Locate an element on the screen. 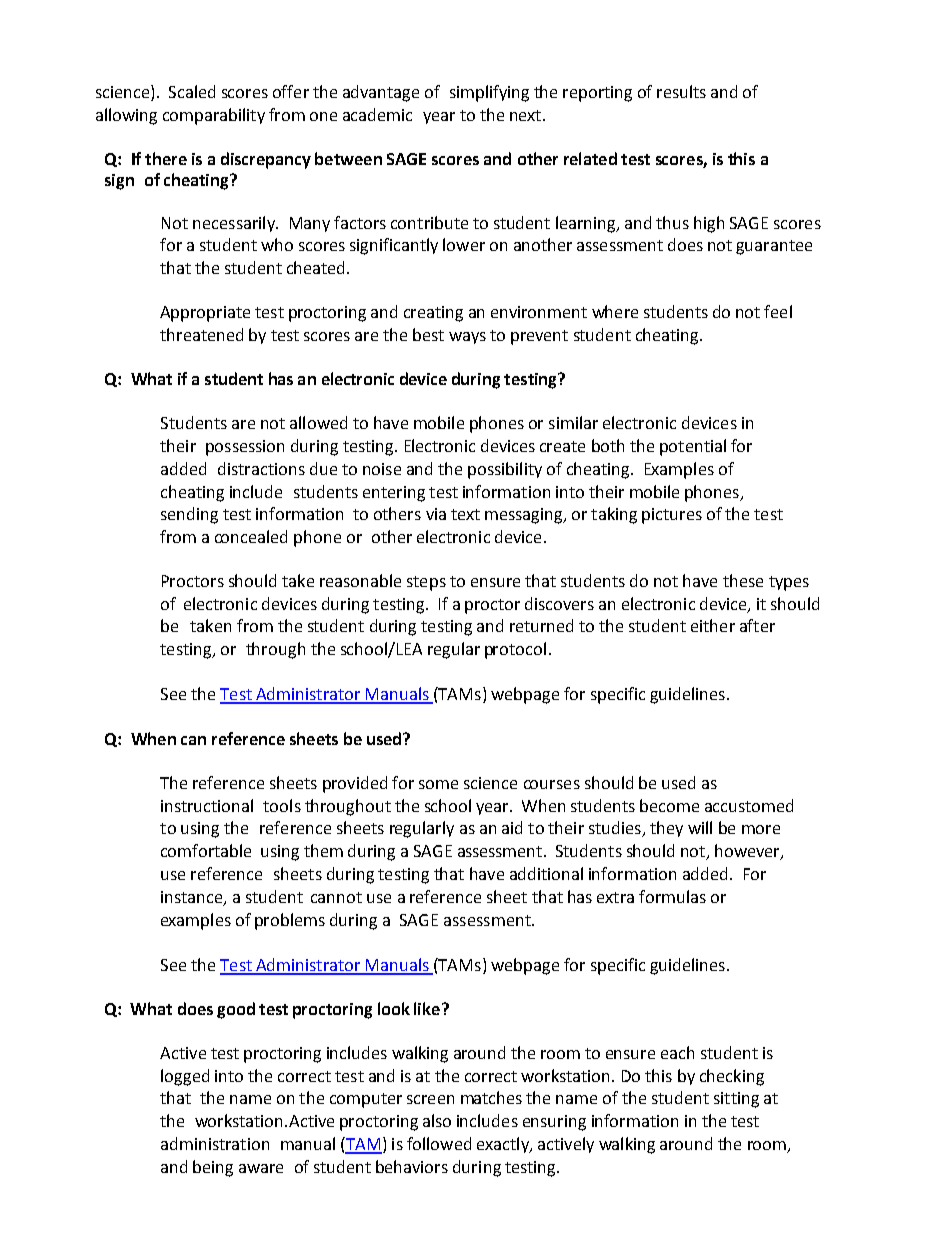 The width and height of the screenshot is (952, 1233). comparability is located at coordinates (214, 116).
